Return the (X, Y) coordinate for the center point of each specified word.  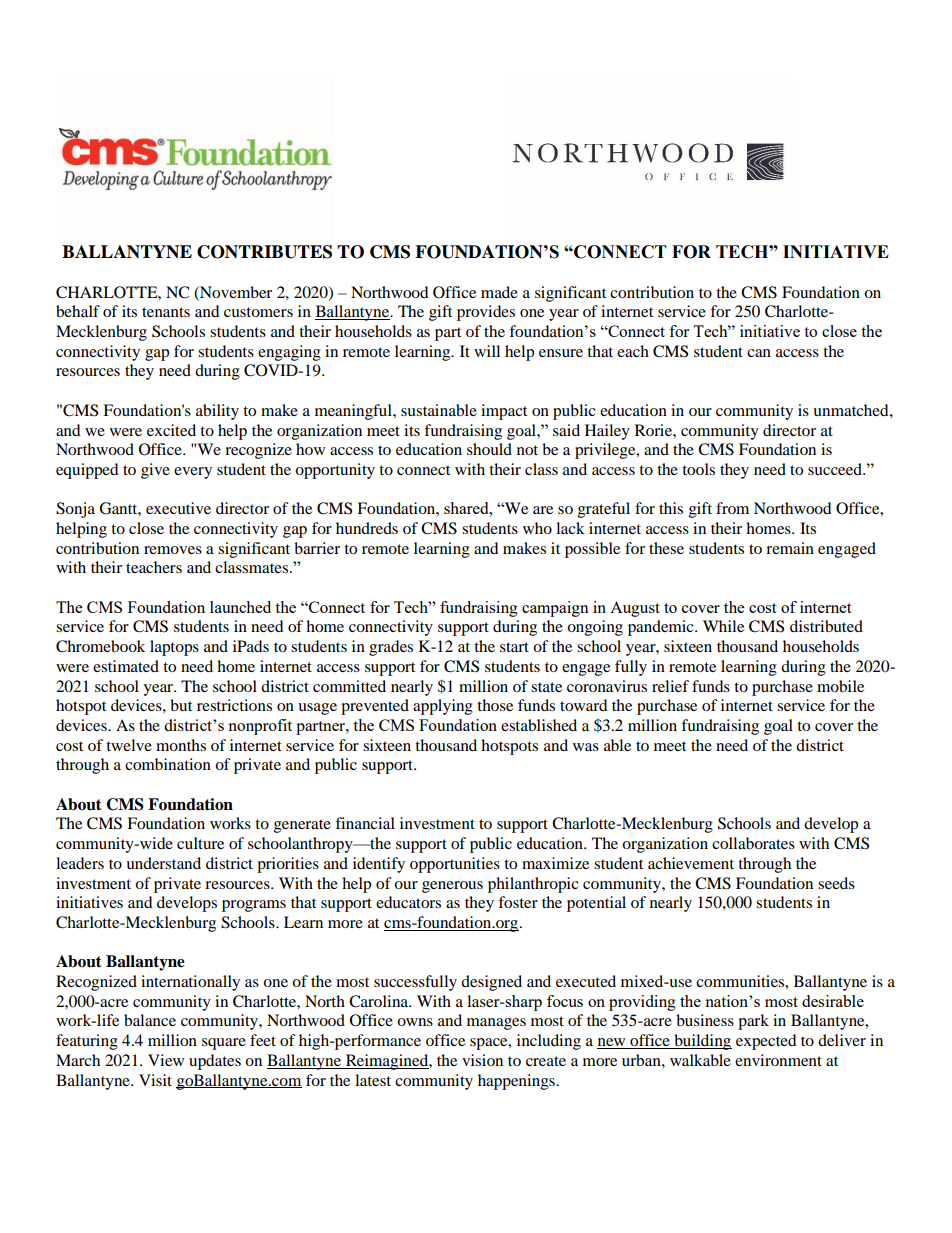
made (499, 292)
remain (790, 548)
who (537, 528)
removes (173, 550)
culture (200, 843)
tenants (166, 312)
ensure (561, 353)
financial (365, 823)
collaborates (753, 843)
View (166, 1060)
